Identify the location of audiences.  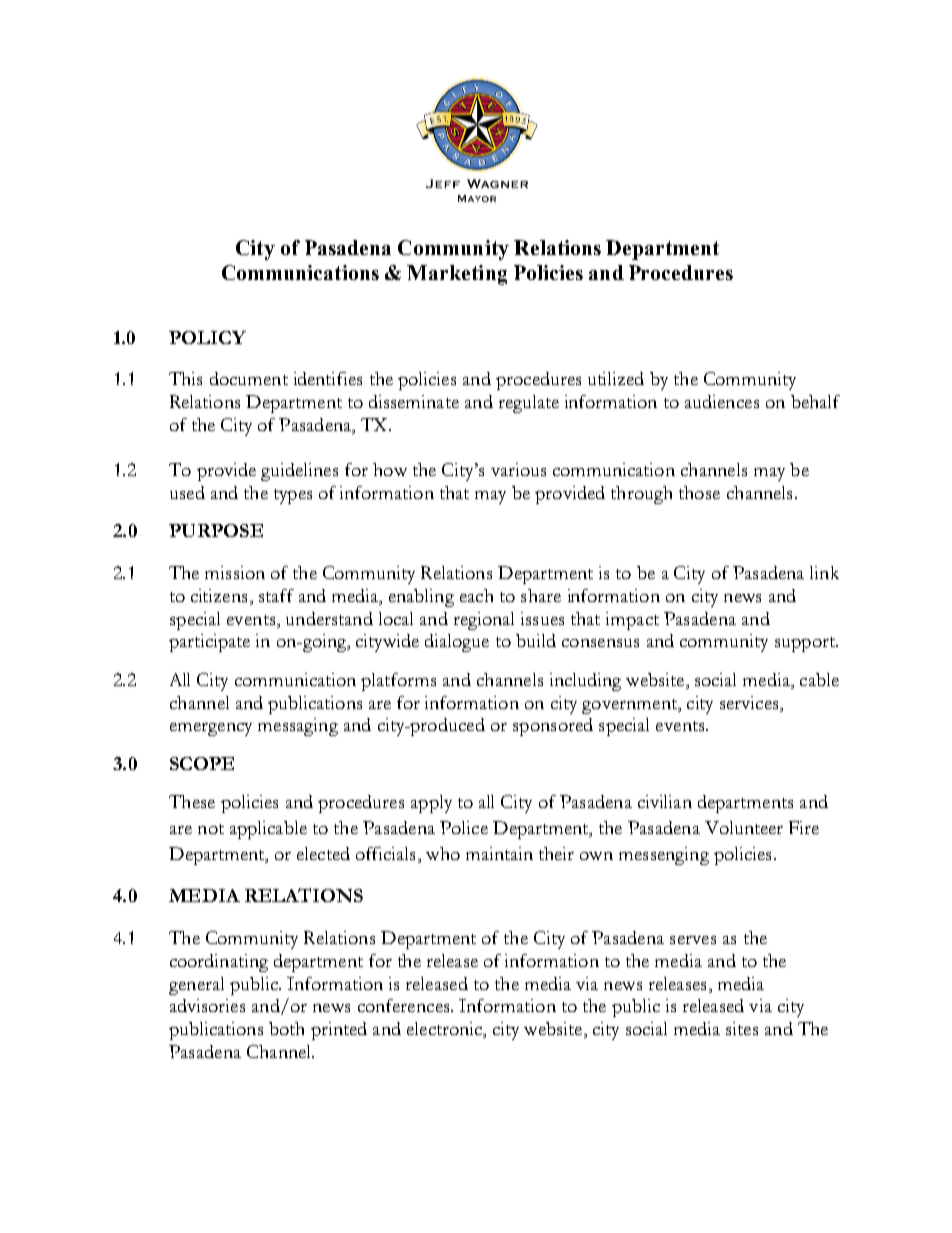
(722, 401).
